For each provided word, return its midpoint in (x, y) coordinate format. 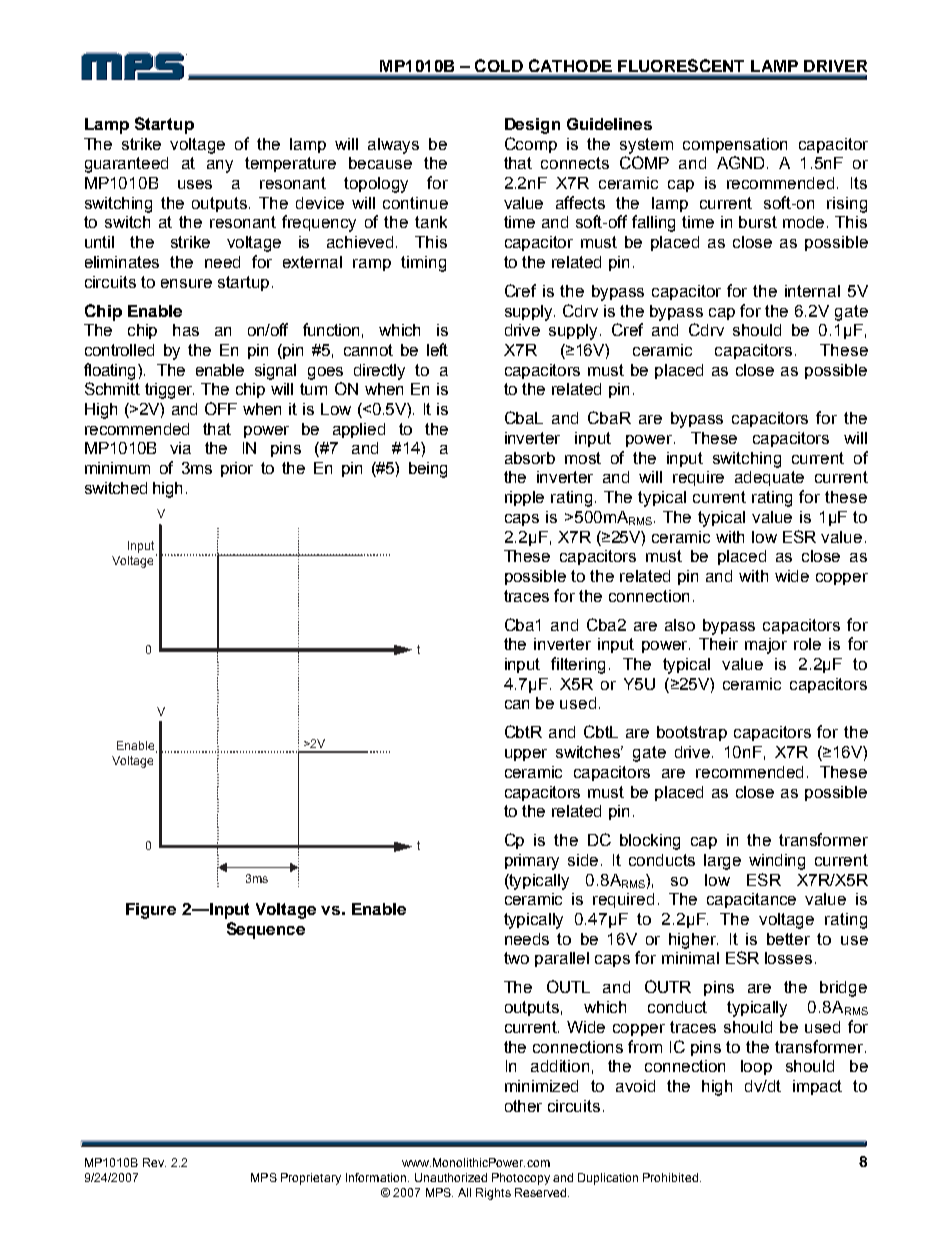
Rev (154, 1162)
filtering (578, 665)
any (220, 166)
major (766, 646)
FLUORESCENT (681, 65)
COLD (499, 65)
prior (237, 469)
